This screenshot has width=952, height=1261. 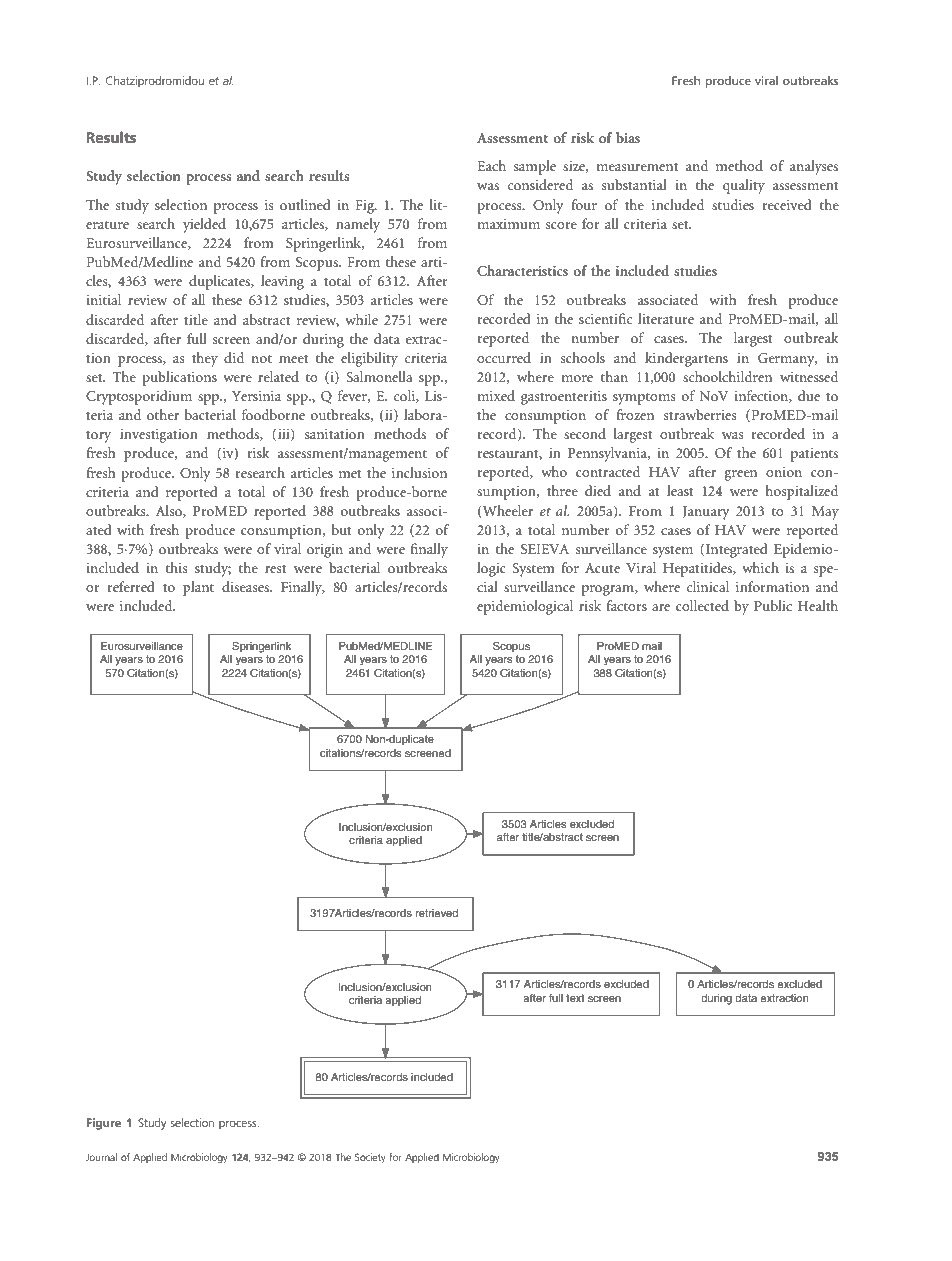 What do you see at coordinates (198, 588) in the screenshot?
I see `plant` at bounding box center [198, 588].
